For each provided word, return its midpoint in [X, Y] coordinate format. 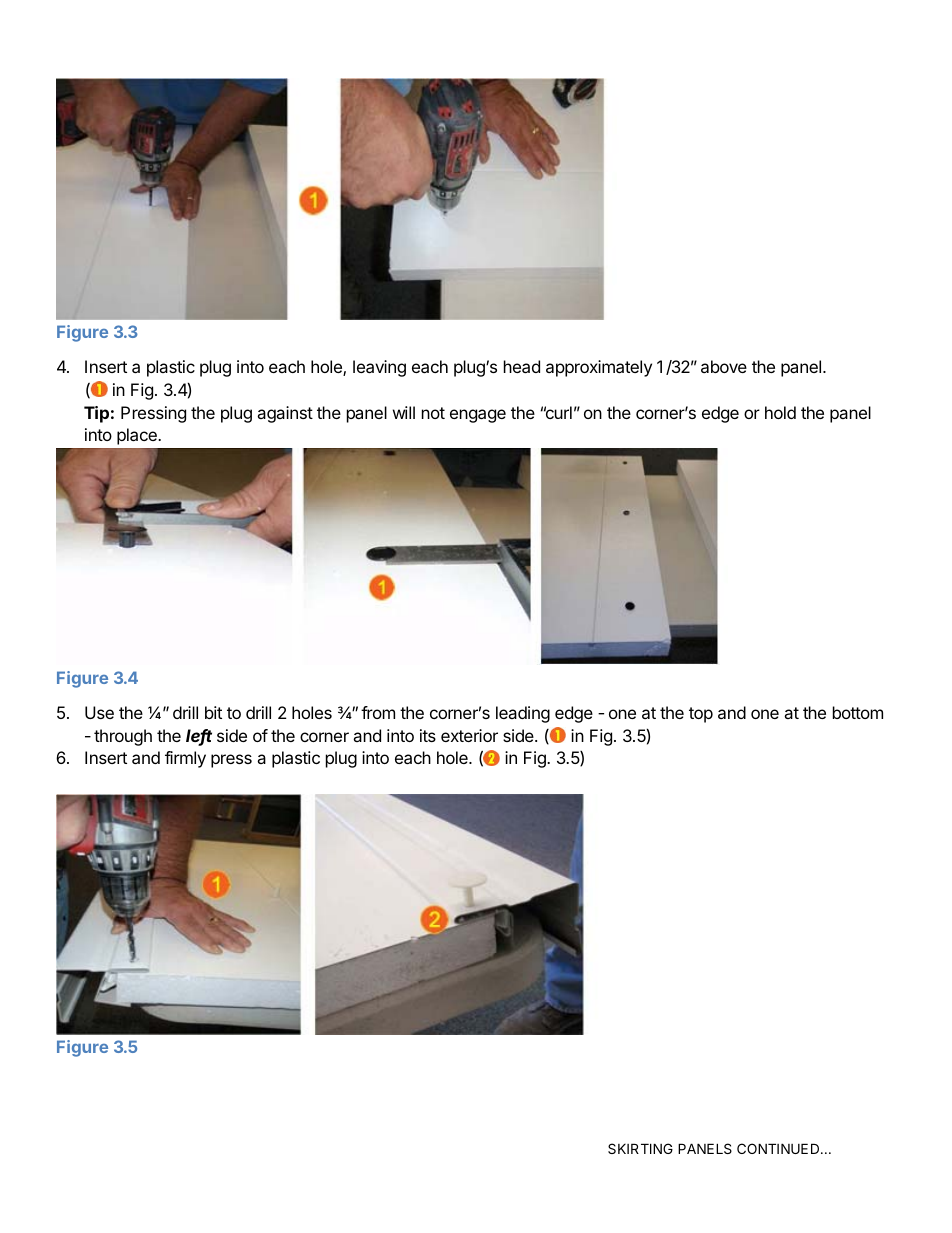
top [701, 715]
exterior [469, 735]
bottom [858, 712]
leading [523, 714]
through [123, 737]
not [433, 413]
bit [213, 712]
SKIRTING [640, 1148]
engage [478, 416]
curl [558, 412]
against [285, 414]
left [199, 737]
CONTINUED [779, 1148]
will [404, 412]
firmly [185, 759]
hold [780, 412]
